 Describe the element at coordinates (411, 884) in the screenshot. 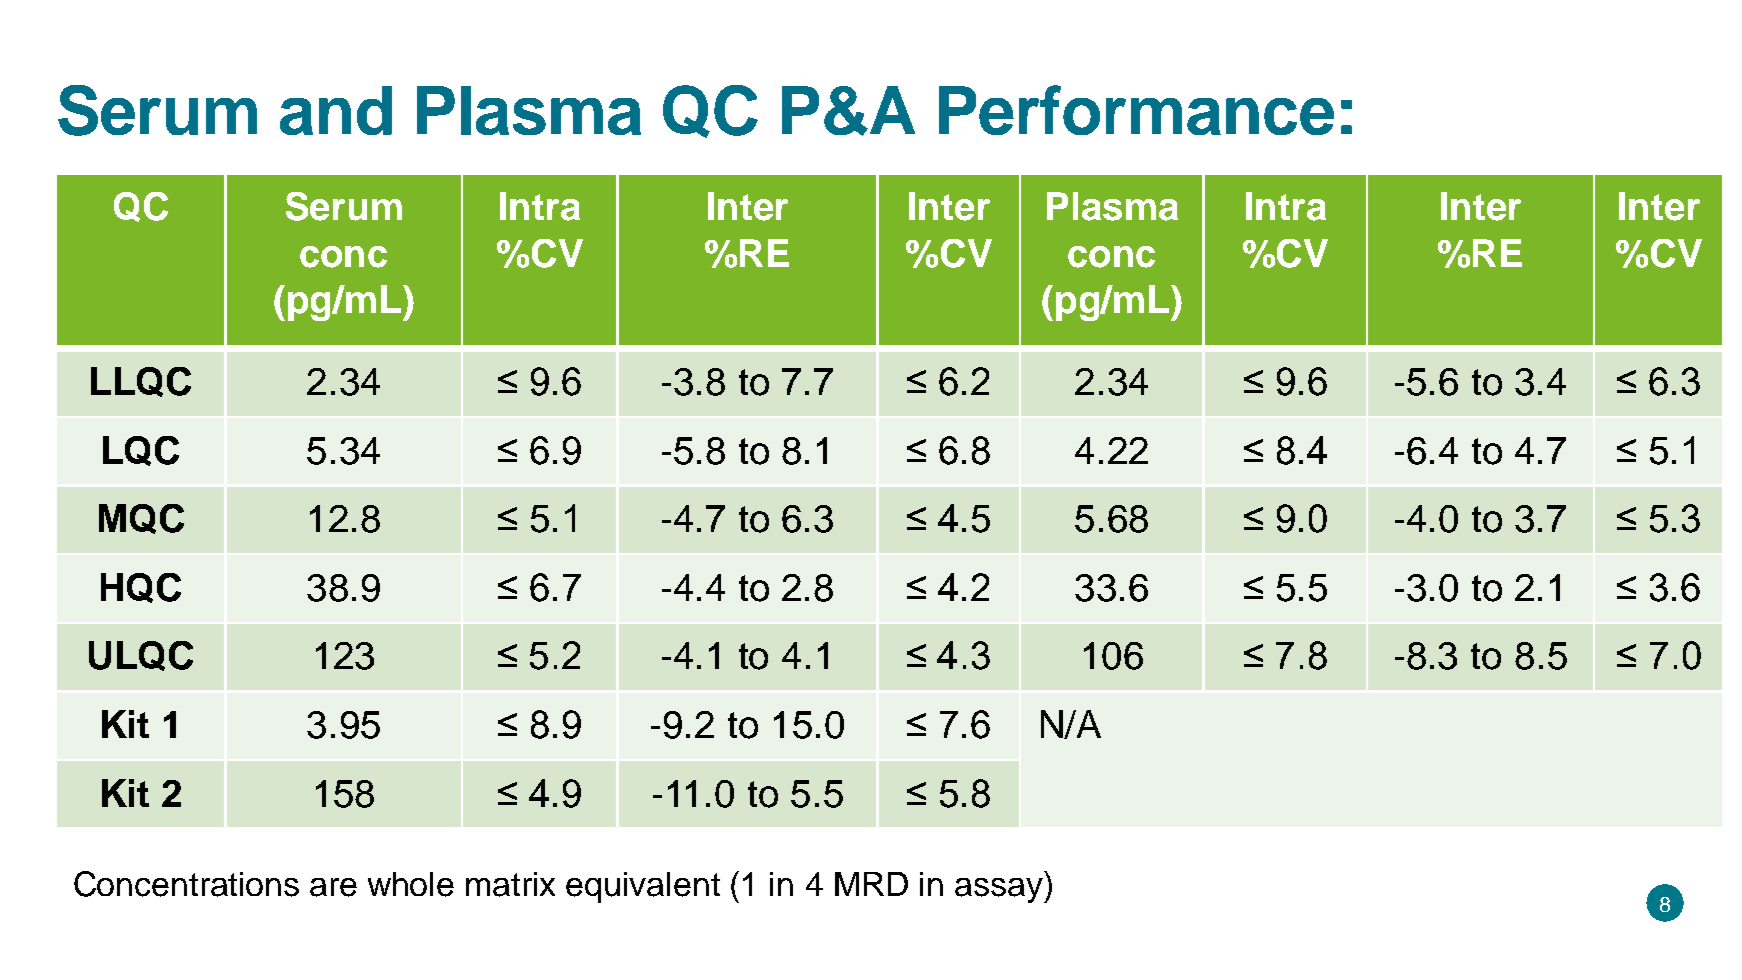

I see `whole` at that location.
